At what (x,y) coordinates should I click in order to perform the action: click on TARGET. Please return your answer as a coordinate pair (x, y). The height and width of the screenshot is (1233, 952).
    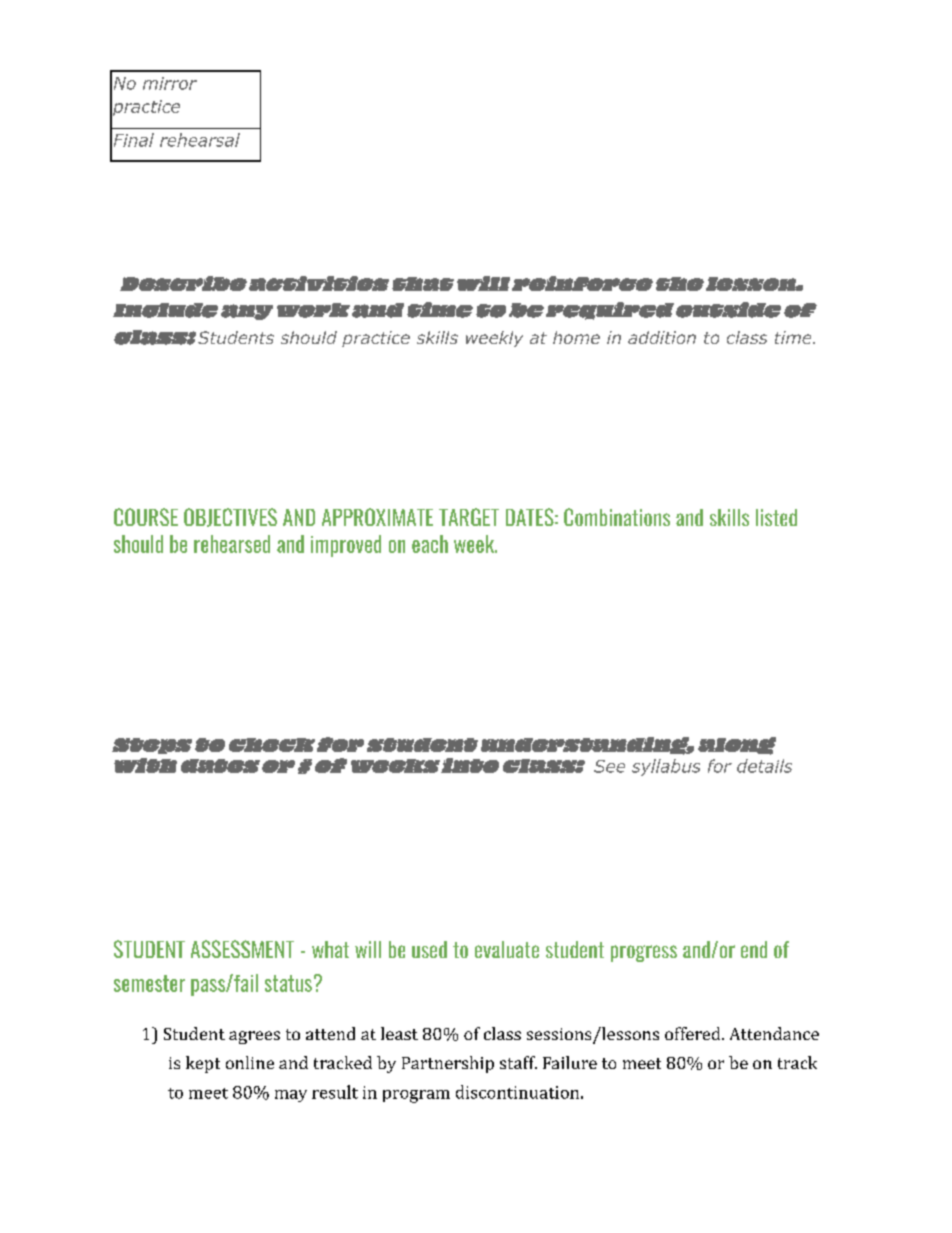
    Looking at the image, I should click on (469, 517).
